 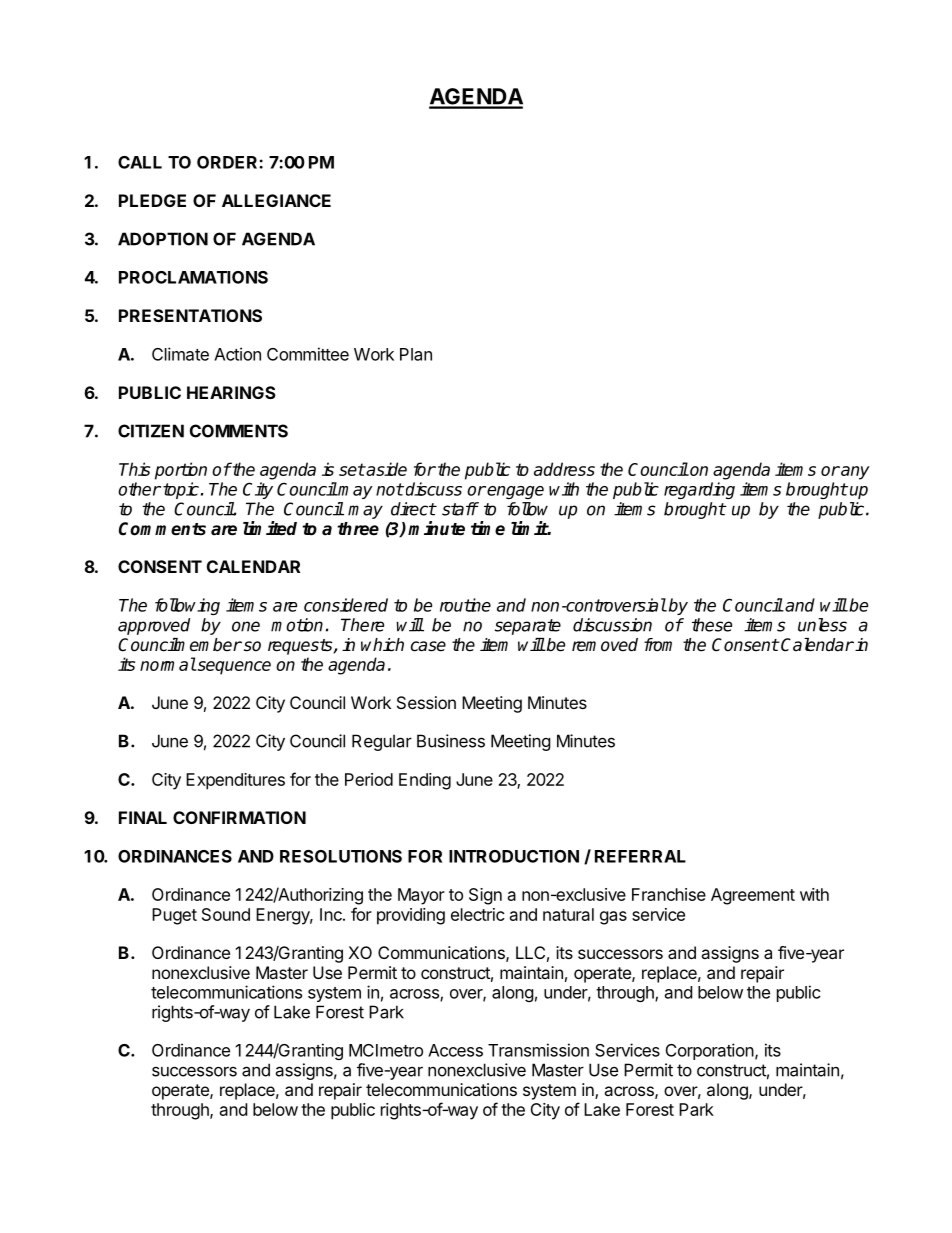 I want to click on INTRODUCTION, so click(x=514, y=856).
